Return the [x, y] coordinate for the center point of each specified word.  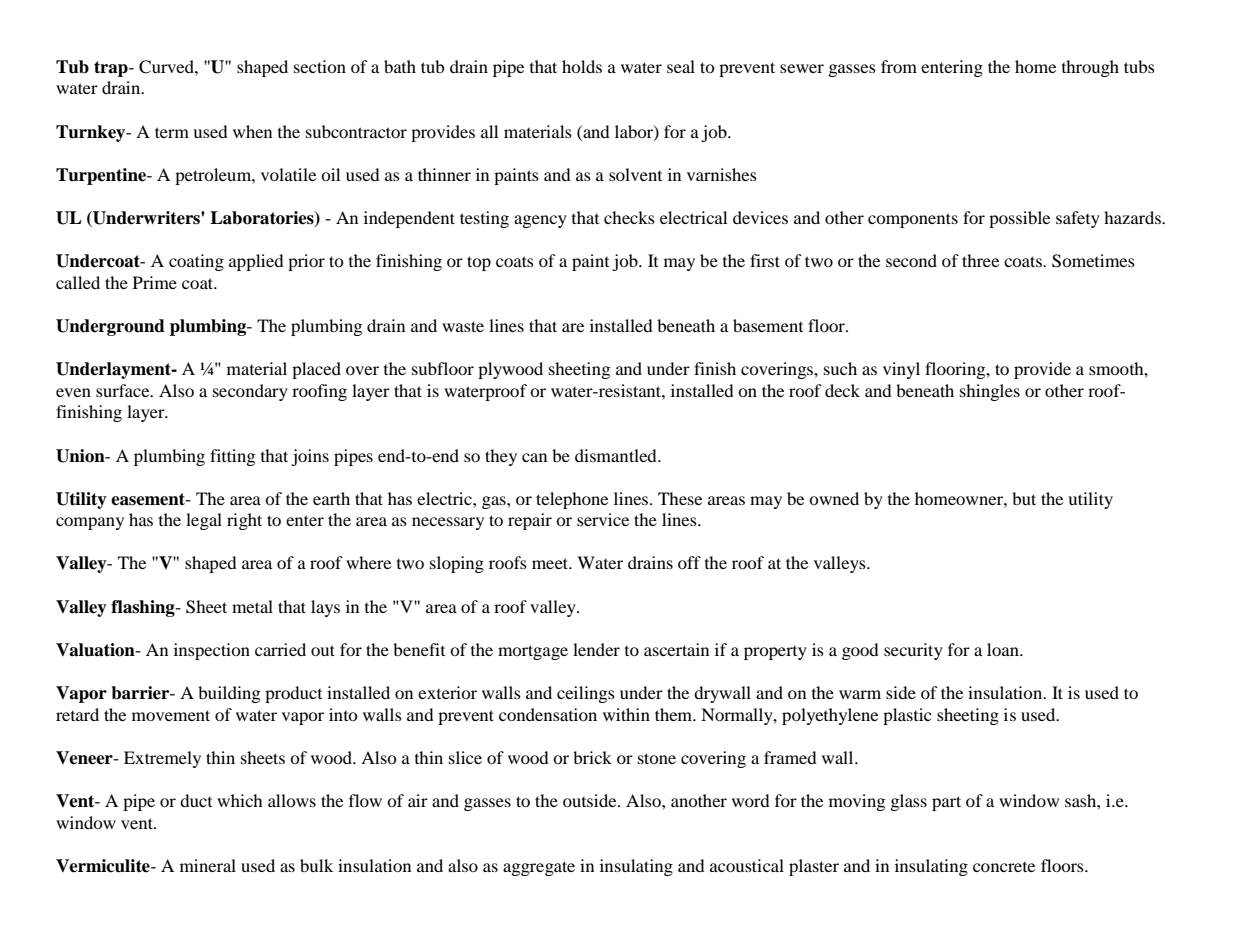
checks [629, 217]
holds [582, 66]
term [172, 132]
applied [256, 262]
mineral [208, 865]
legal [204, 521]
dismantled [617, 455]
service [603, 519]
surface [124, 390]
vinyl [901, 370]
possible [1019, 219]
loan [1004, 649]
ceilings [586, 694]
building [229, 694]
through [1090, 68]
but [1024, 498]
